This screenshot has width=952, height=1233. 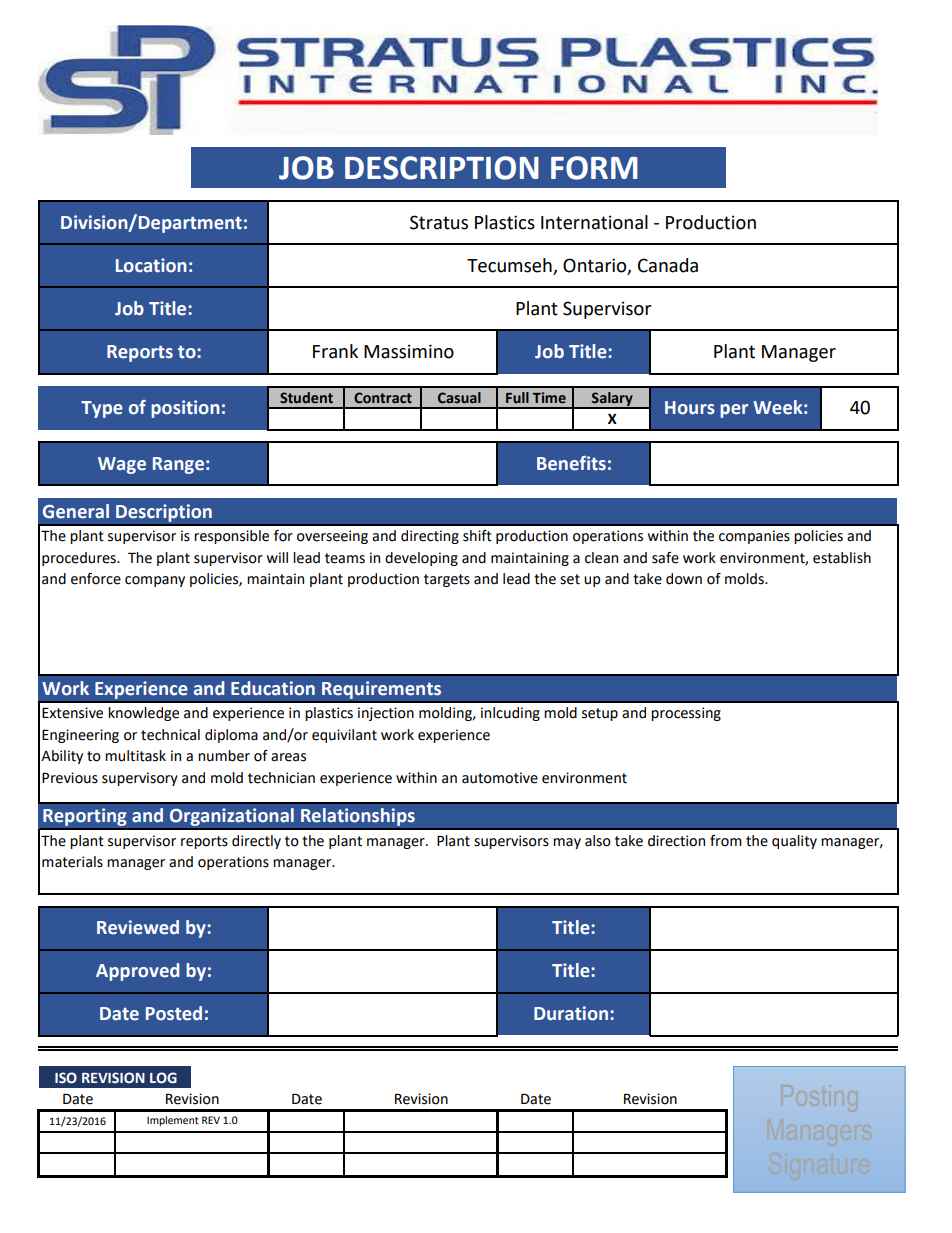 What do you see at coordinates (155, 581) in the screenshot?
I see `company` at bounding box center [155, 581].
